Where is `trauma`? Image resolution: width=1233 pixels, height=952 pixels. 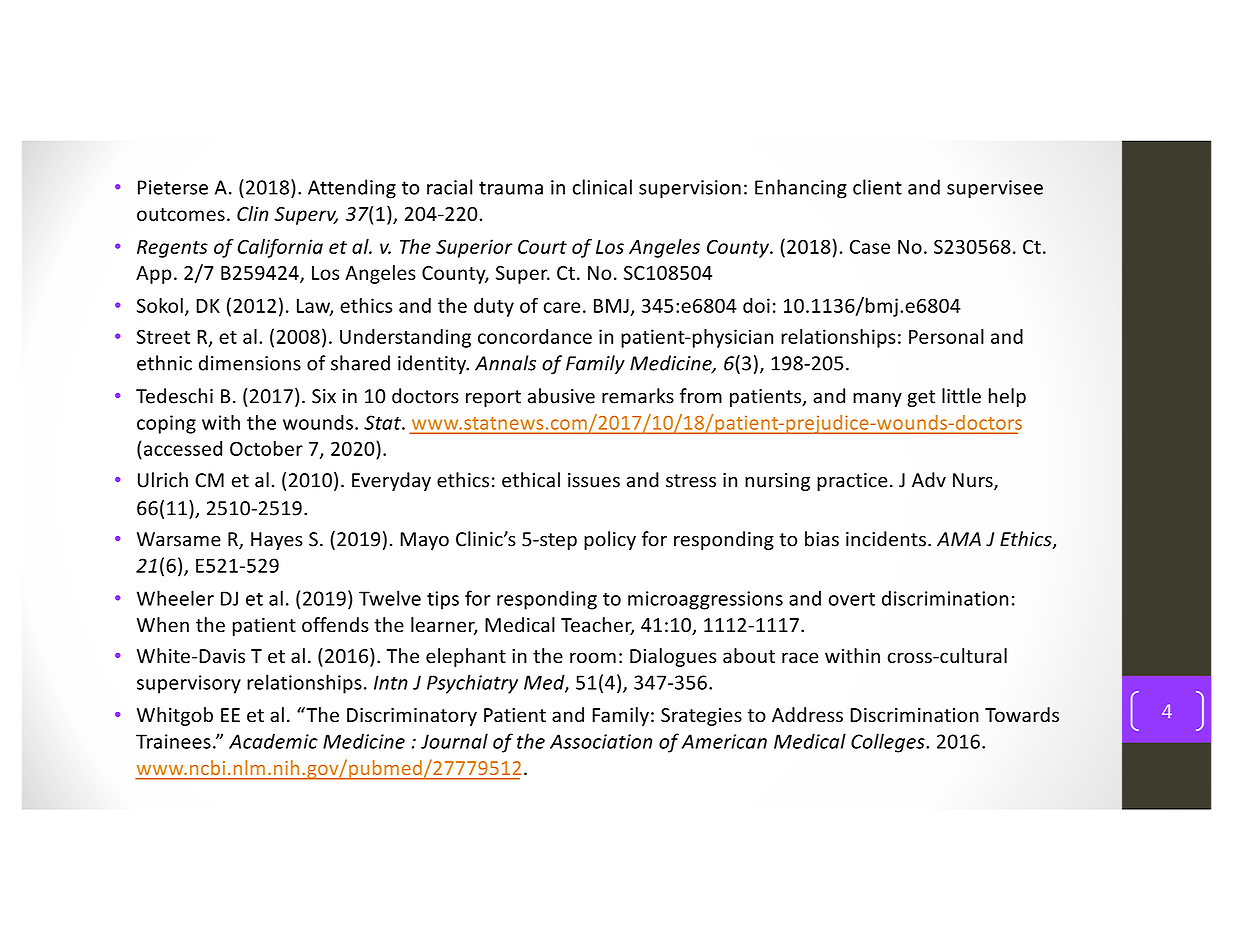
trauma is located at coordinates (511, 188).
